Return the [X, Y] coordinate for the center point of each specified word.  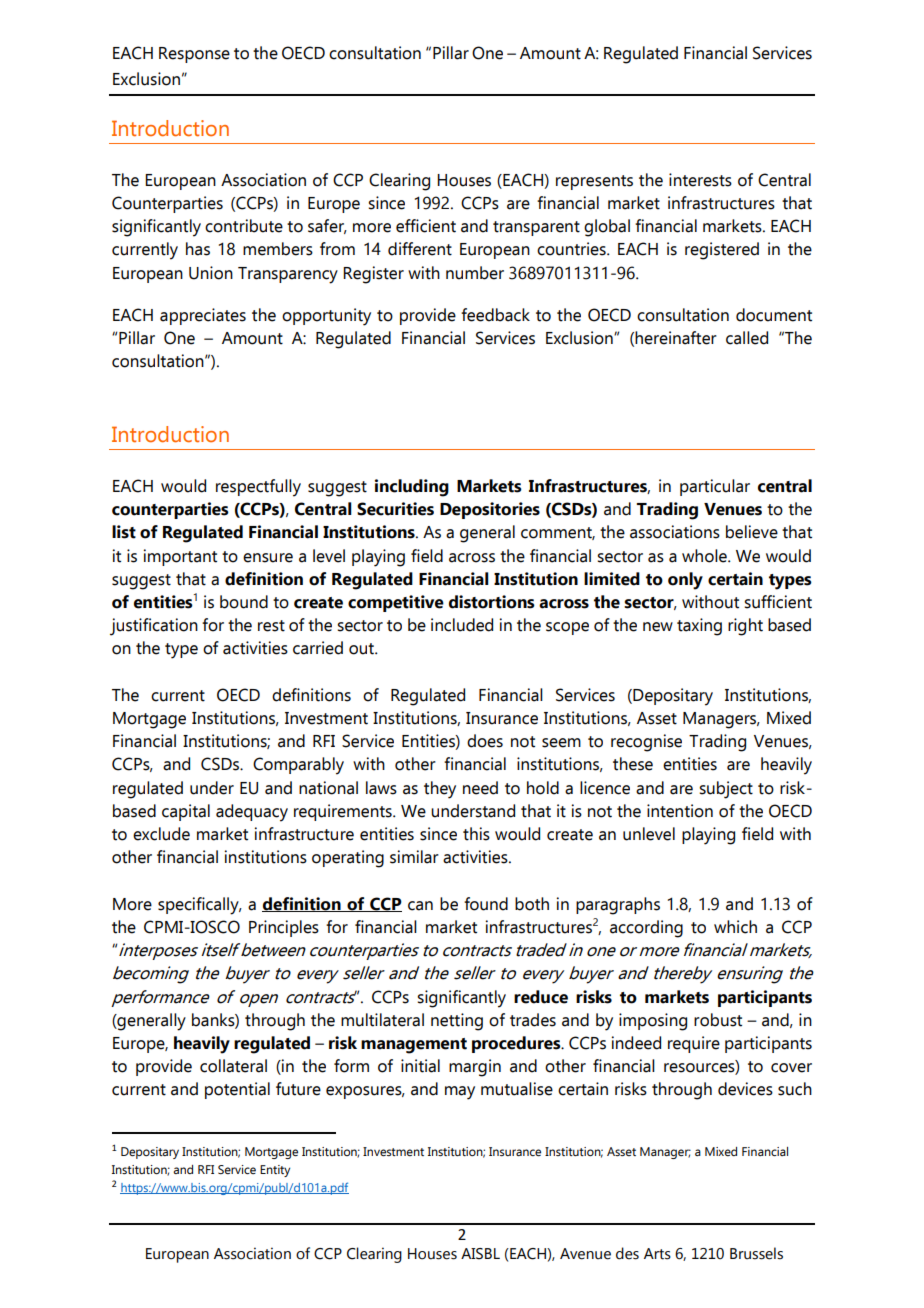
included [462, 625]
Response [194, 55]
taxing [699, 627]
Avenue [585, 1254]
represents [594, 182]
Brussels [756, 1253]
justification [154, 627]
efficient [426, 226]
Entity [275, 1171]
